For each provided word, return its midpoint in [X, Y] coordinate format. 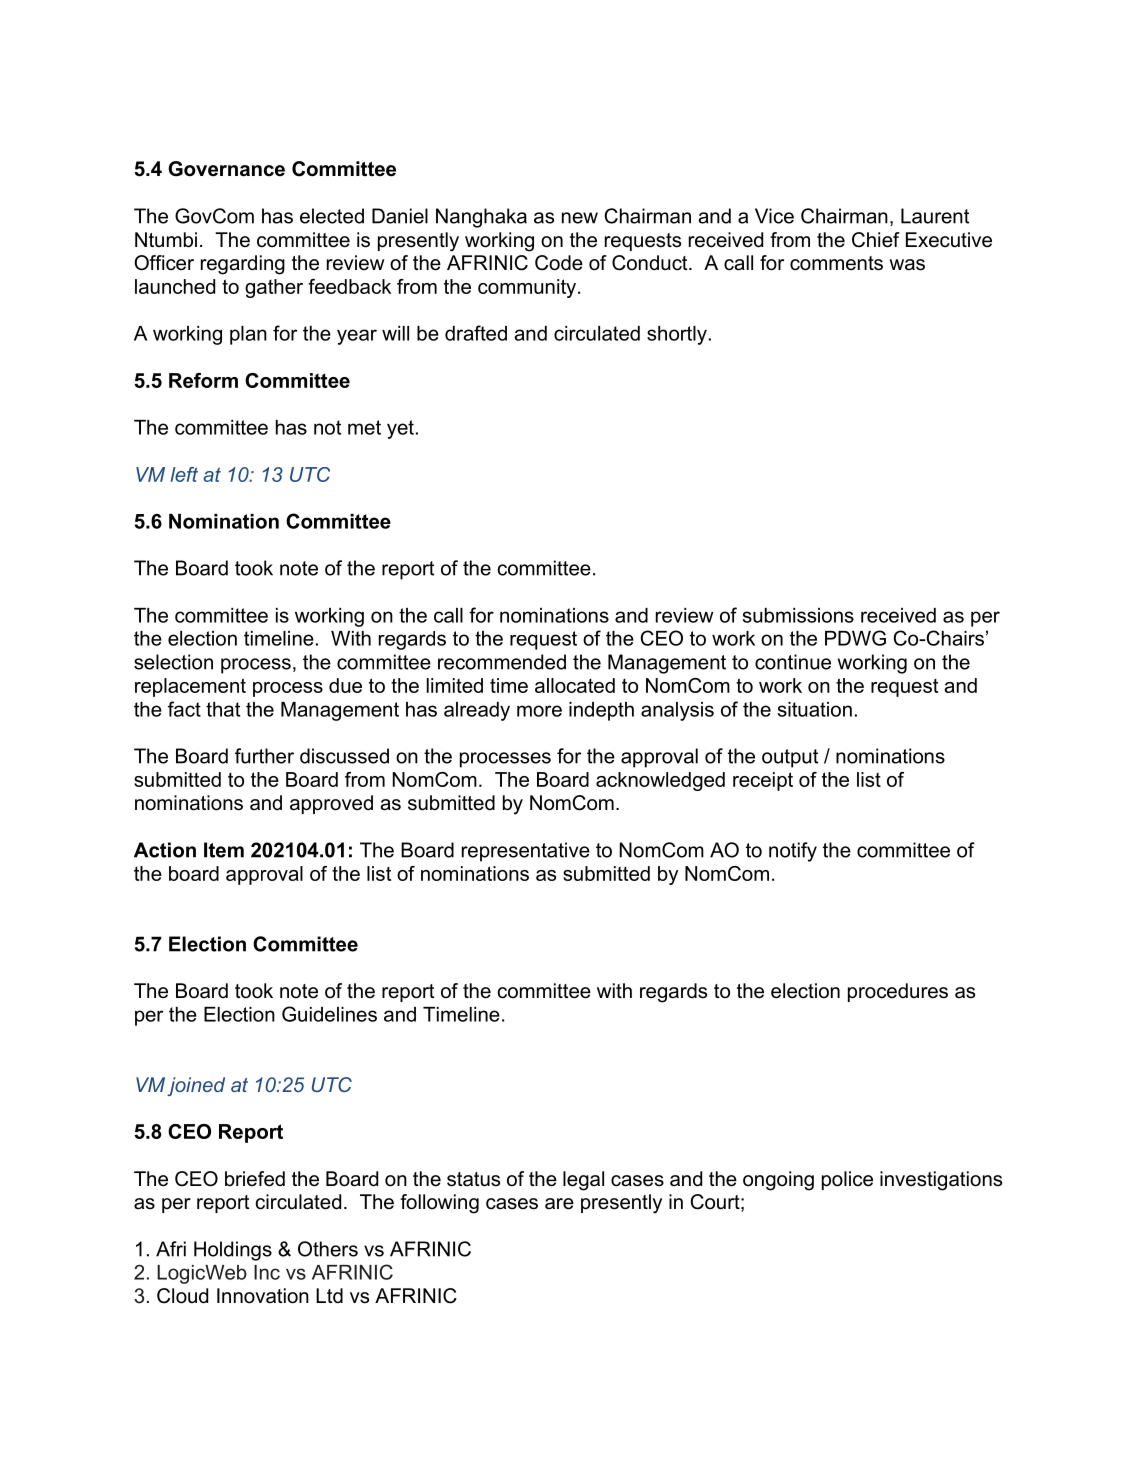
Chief [876, 240]
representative [526, 852]
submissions [798, 615]
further [264, 756]
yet [400, 429]
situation [815, 709]
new [580, 218]
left [184, 474]
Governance [226, 169]
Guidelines [329, 1014]
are [559, 1204]
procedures [898, 992]
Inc [267, 1272]
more [539, 711]
